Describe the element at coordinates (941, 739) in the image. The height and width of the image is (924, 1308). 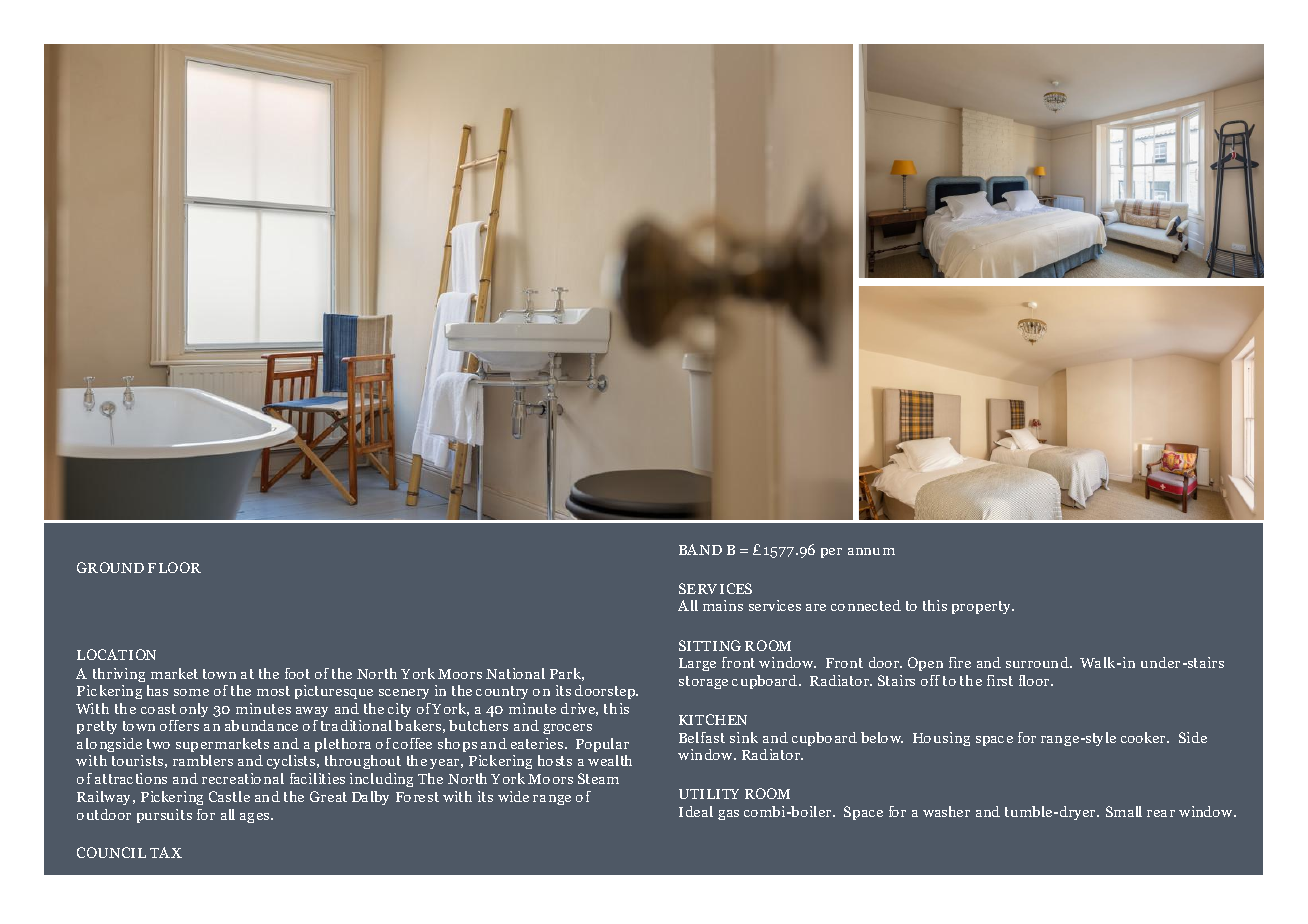
I see `Housing` at that location.
